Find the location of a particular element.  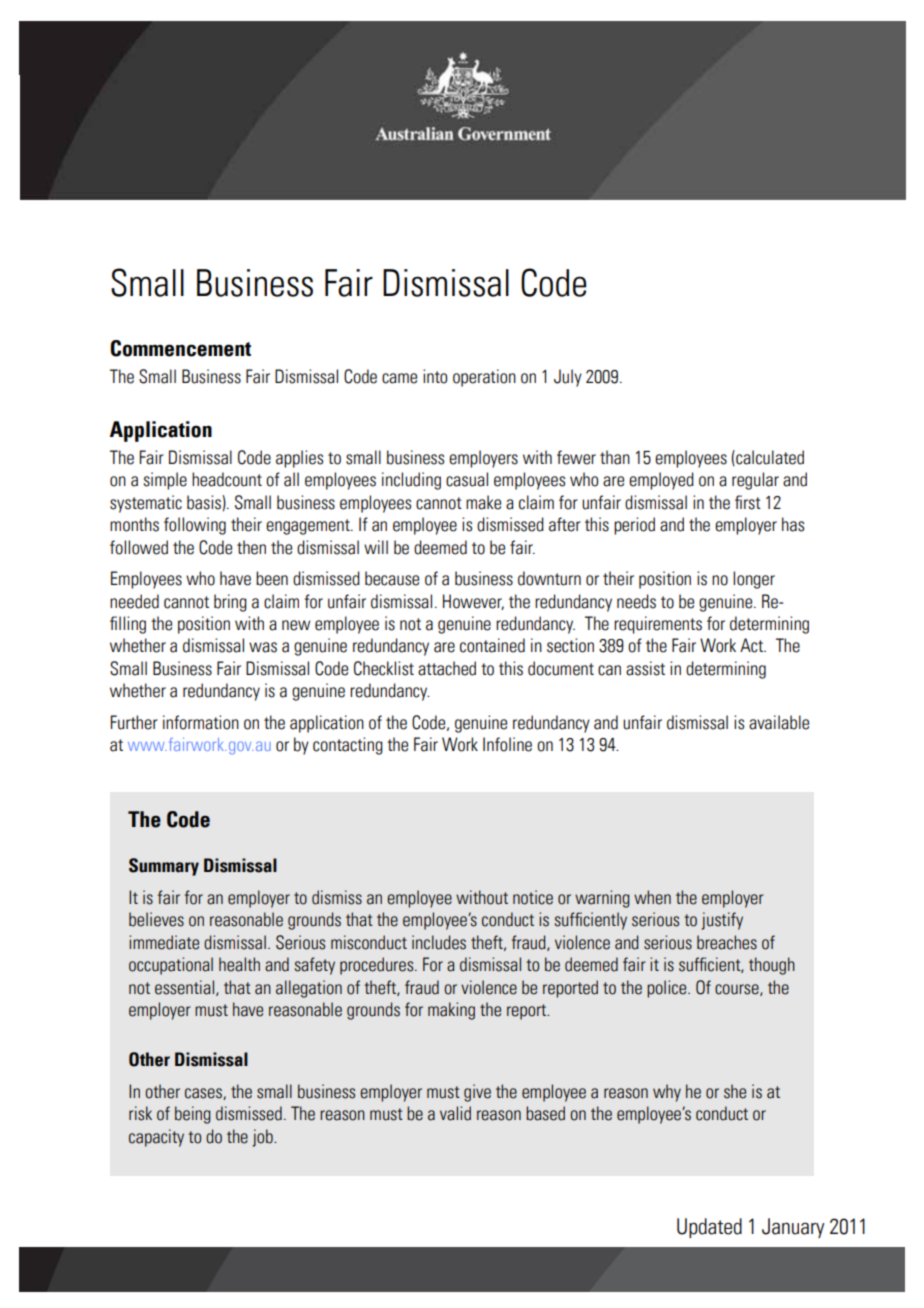

calculated is located at coordinates (769, 458).
